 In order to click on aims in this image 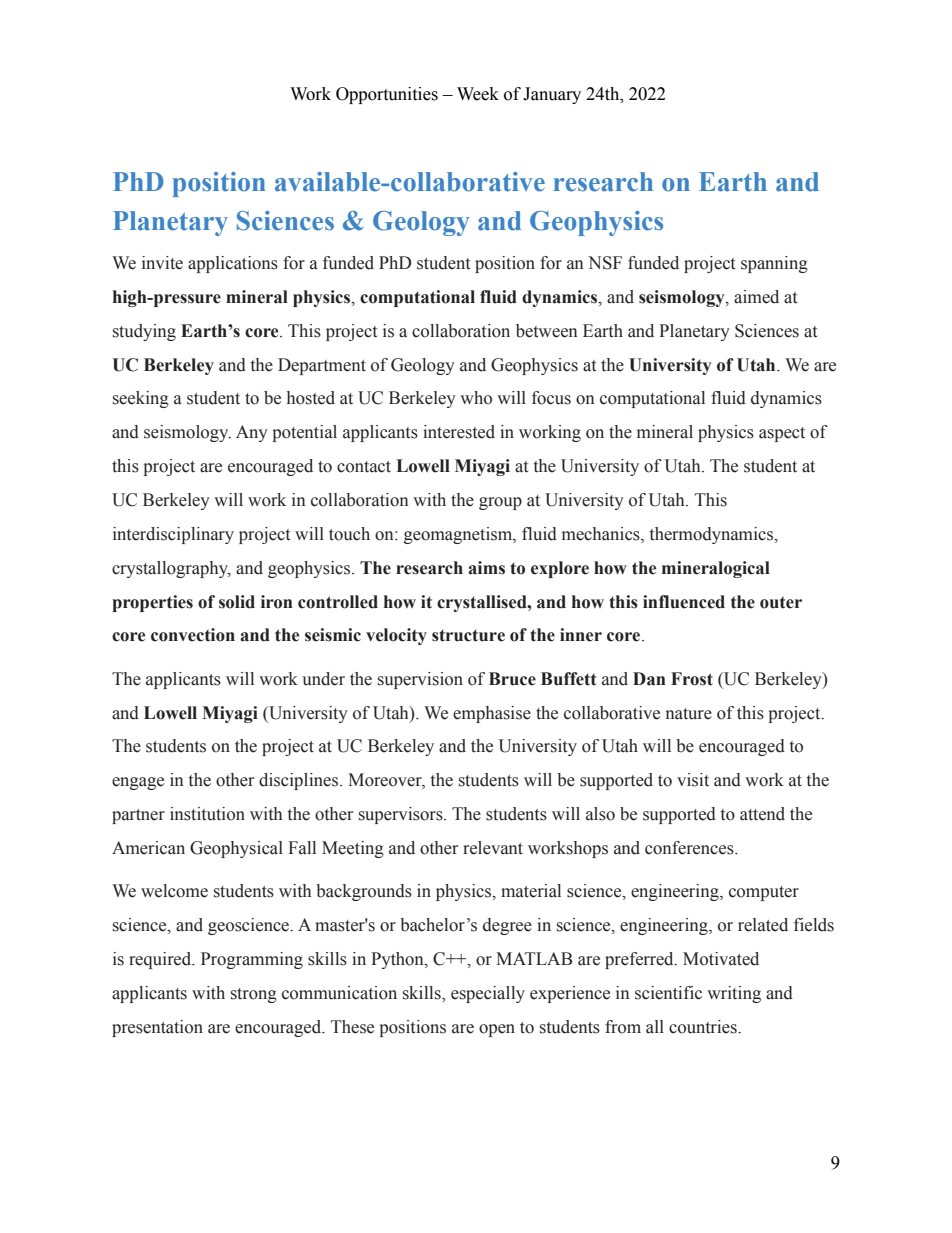, I will do `click(486, 568)`.
